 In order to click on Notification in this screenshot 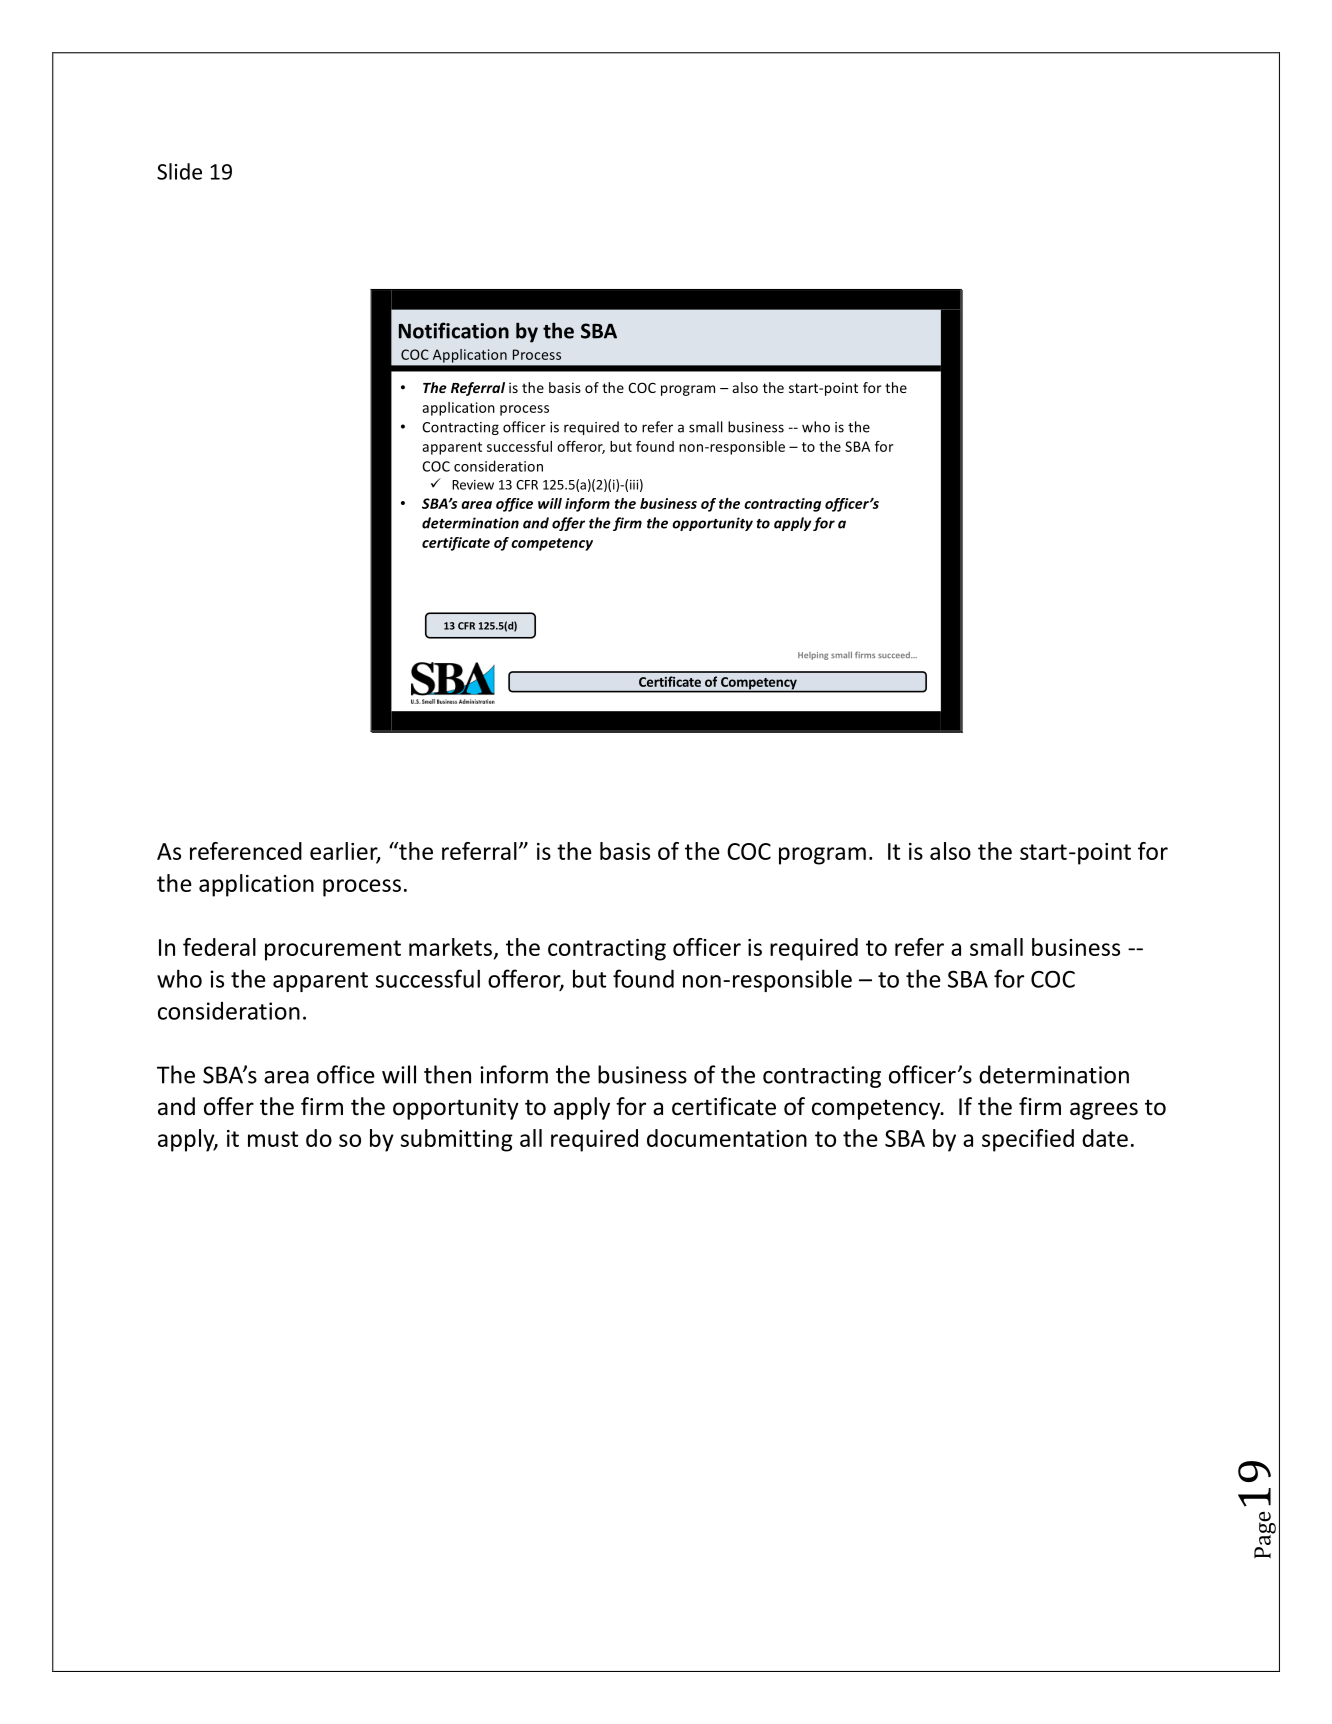, I will do `click(454, 330)`.
